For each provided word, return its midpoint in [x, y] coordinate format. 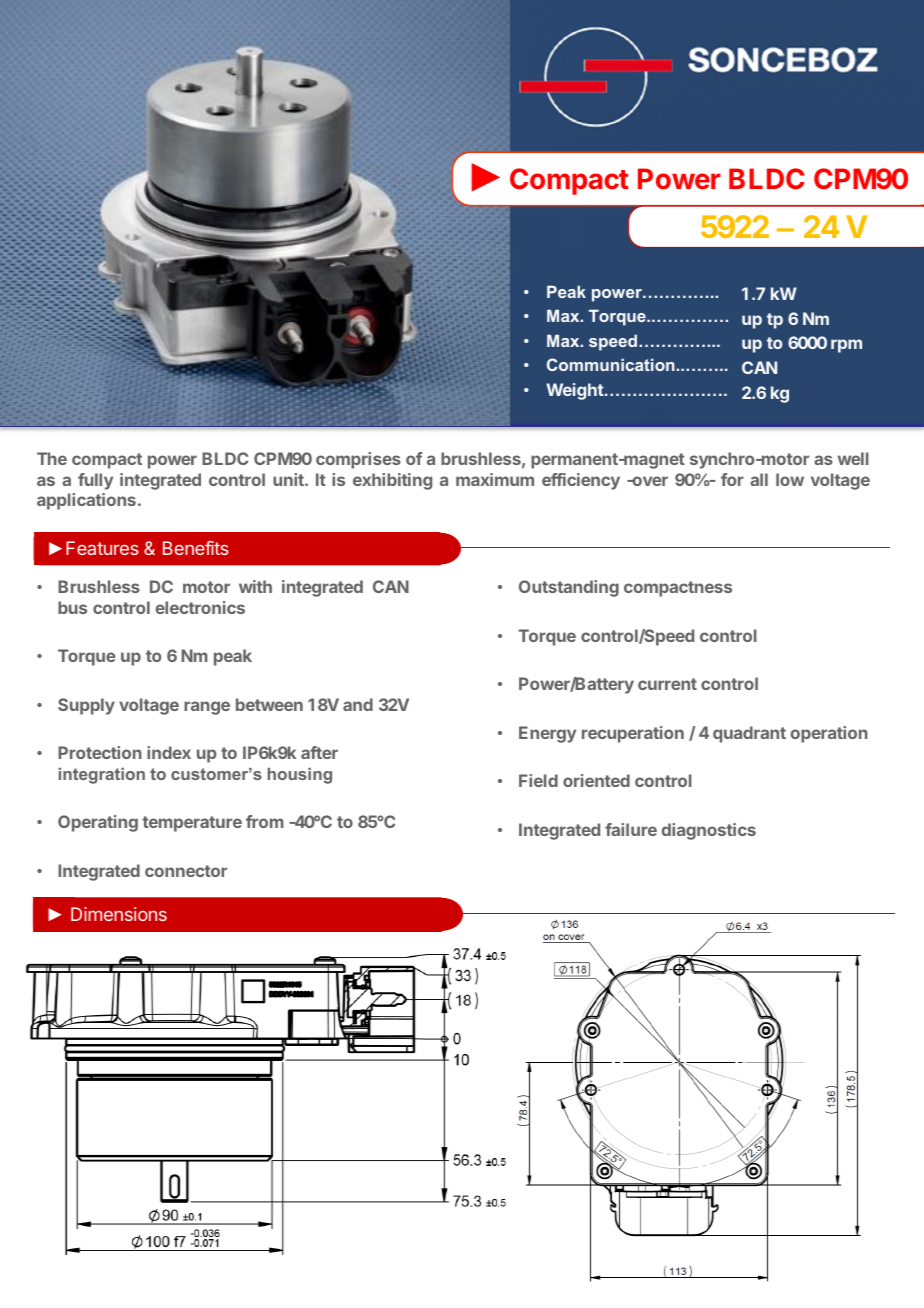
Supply [86, 706]
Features [102, 548]
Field [538, 780]
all [759, 479]
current [667, 684]
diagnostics [709, 831]
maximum [495, 479]
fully [95, 481]
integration [102, 776]
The [52, 458]
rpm [846, 346]
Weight [575, 391]
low [790, 479]
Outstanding [569, 588]
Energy [547, 734]
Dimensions [119, 914]
